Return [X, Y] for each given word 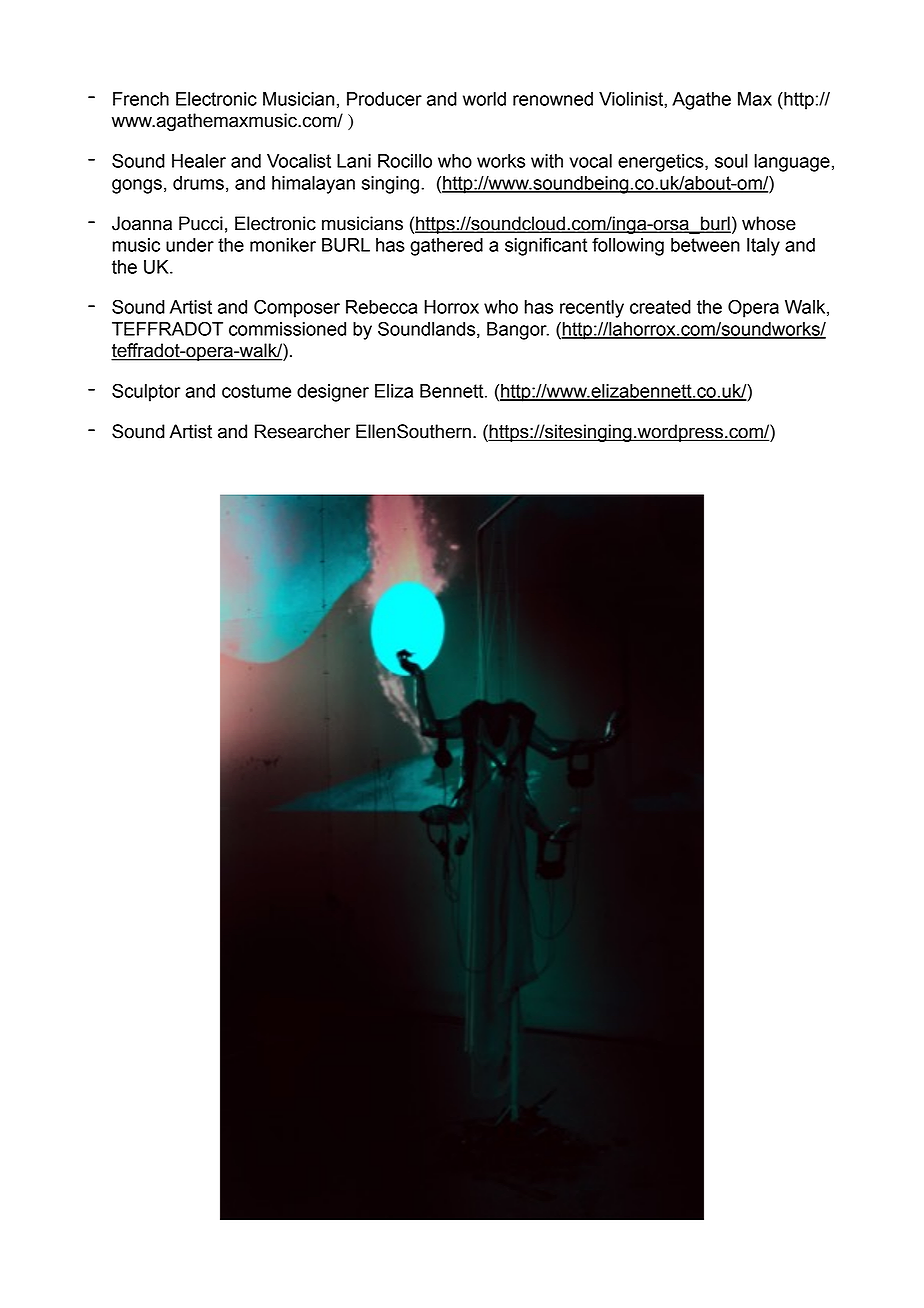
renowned [553, 99]
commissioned [287, 329]
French [141, 99]
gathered [446, 247]
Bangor [518, 331]
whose [769, 223]
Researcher [302, 431]
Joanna [142, 223]
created [660, 307]
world [484, 99]
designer [333, 393]
